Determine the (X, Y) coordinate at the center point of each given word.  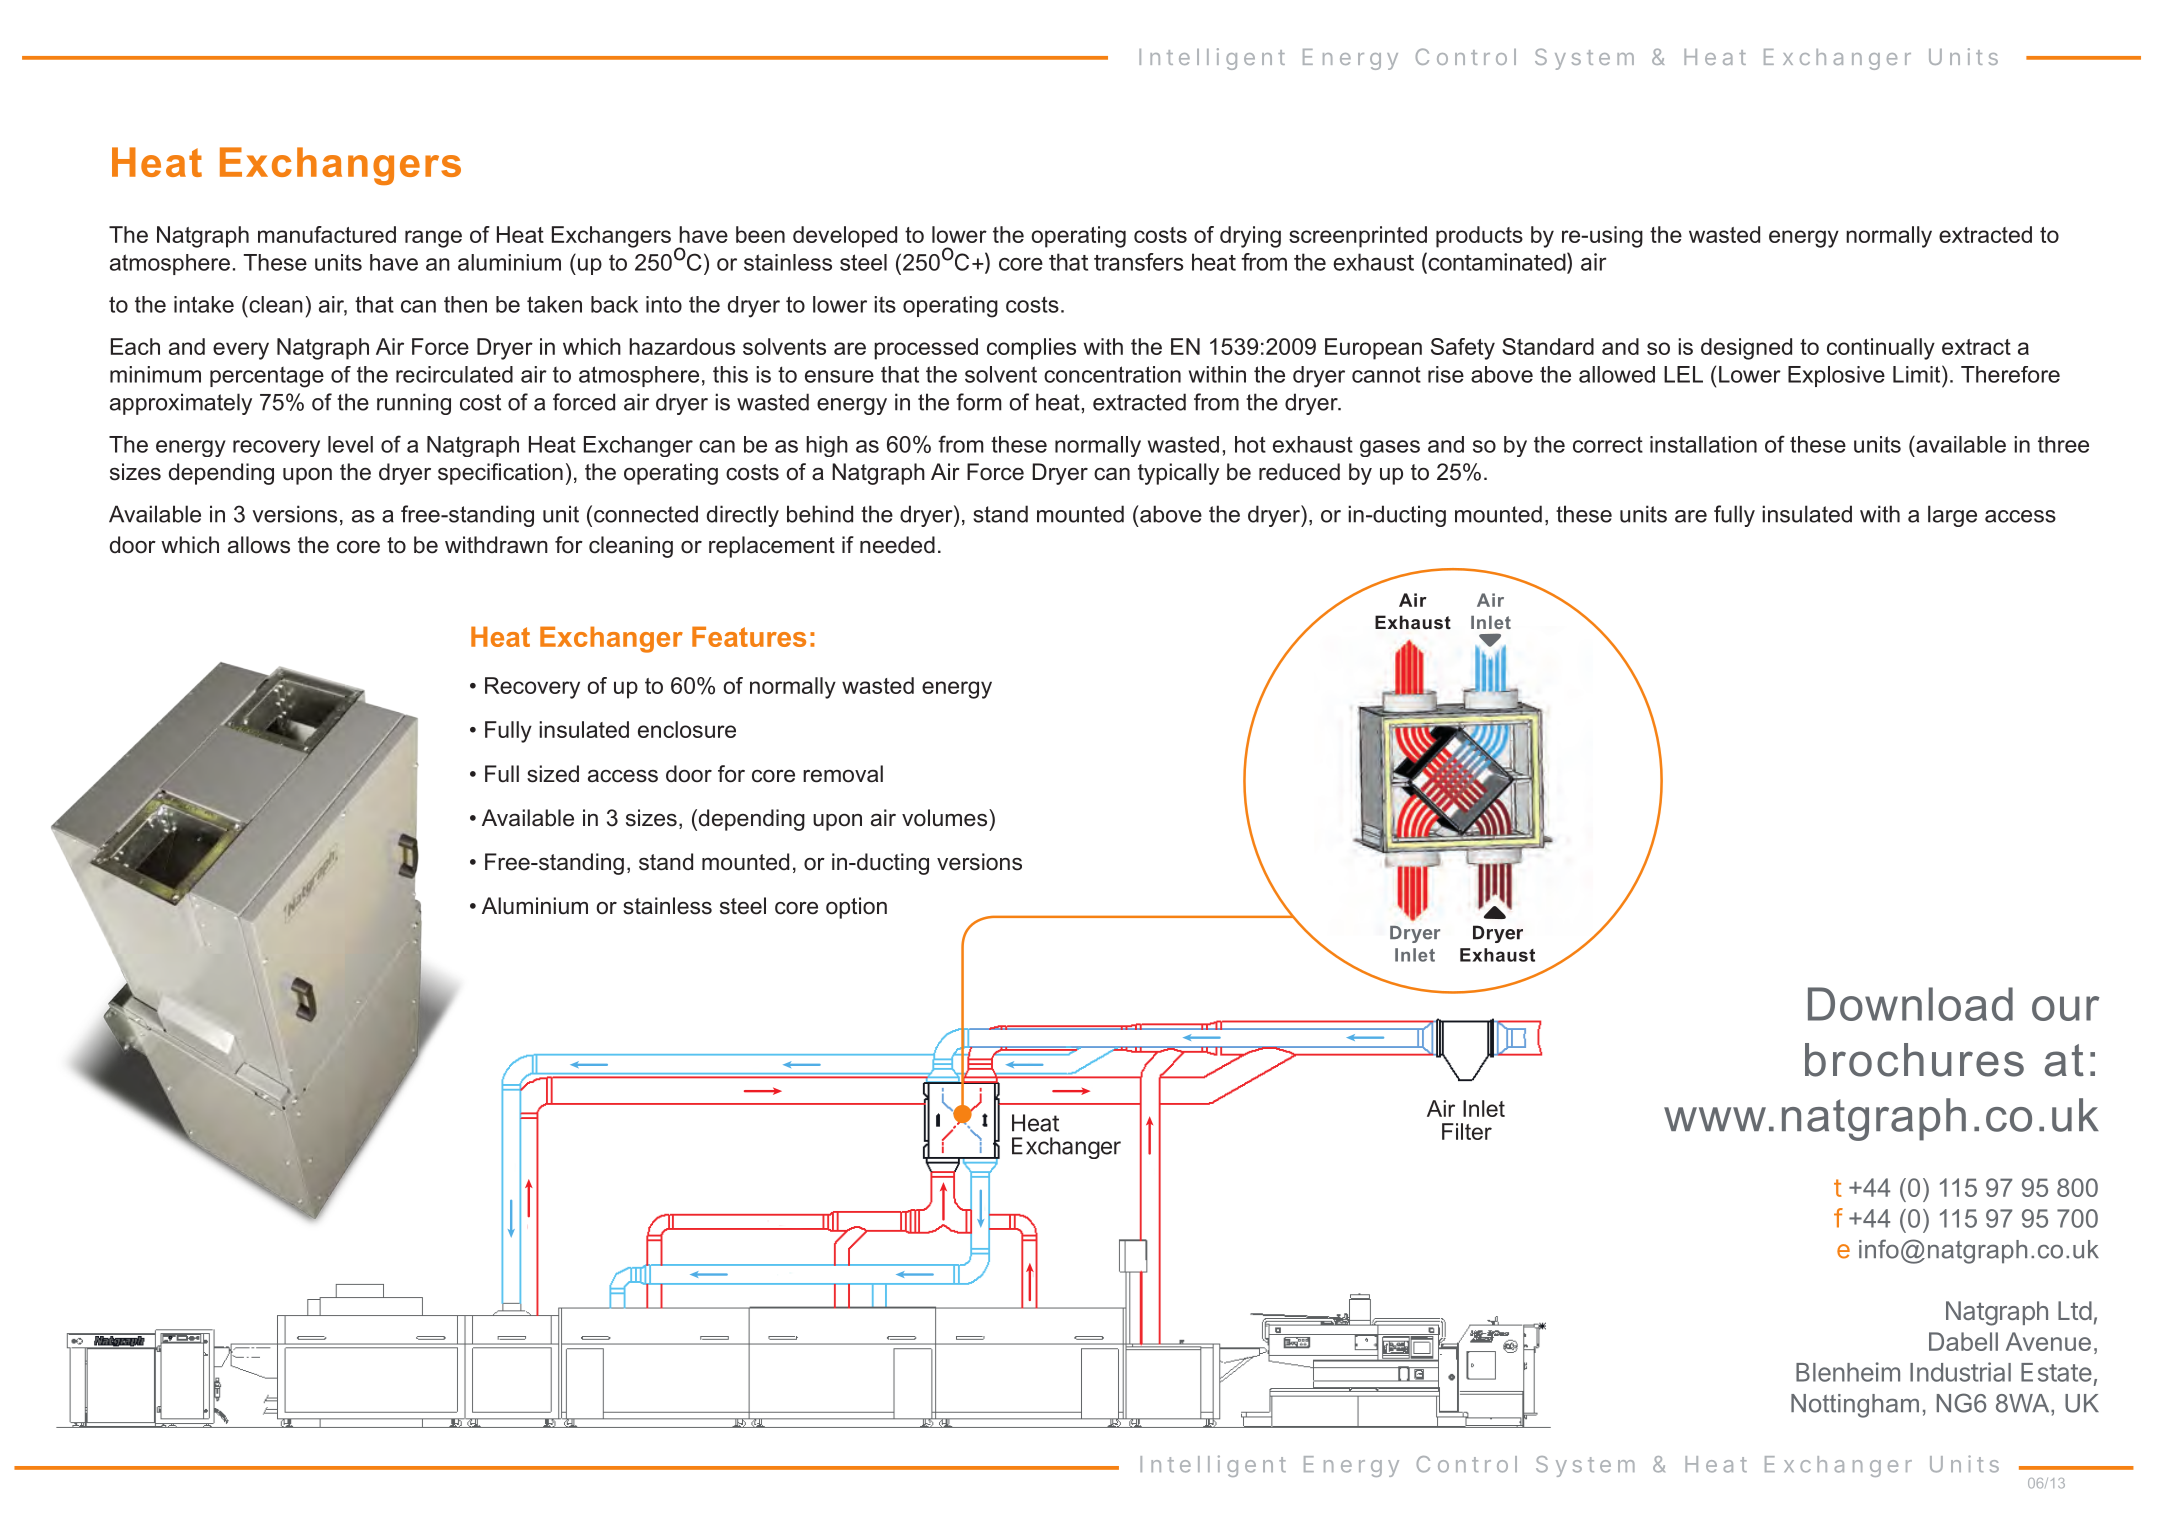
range (433, 239)
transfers (1138, 262)
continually (1881, 349)
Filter (1467, 1131)
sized (553, 774)
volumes (944, 818)
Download (1910, 1004)
